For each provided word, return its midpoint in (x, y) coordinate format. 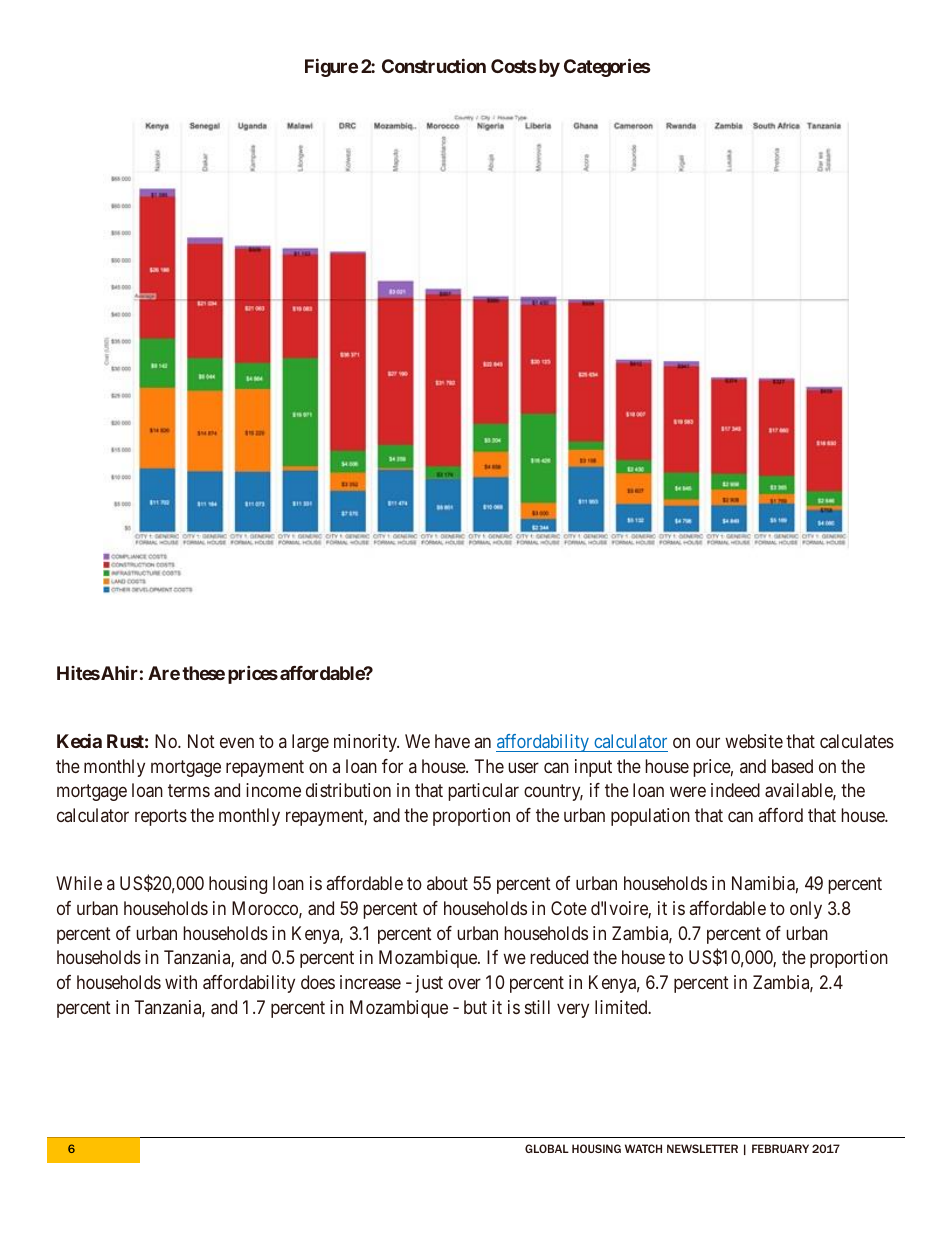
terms (189, 791)
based (792, 766)
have (452, 741)
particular (483, 792)
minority (366, 743)
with (181, 982)
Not (201, 741)
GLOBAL (547, 1148)
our (708, 742)
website (754, 741)
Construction (434, 65)
